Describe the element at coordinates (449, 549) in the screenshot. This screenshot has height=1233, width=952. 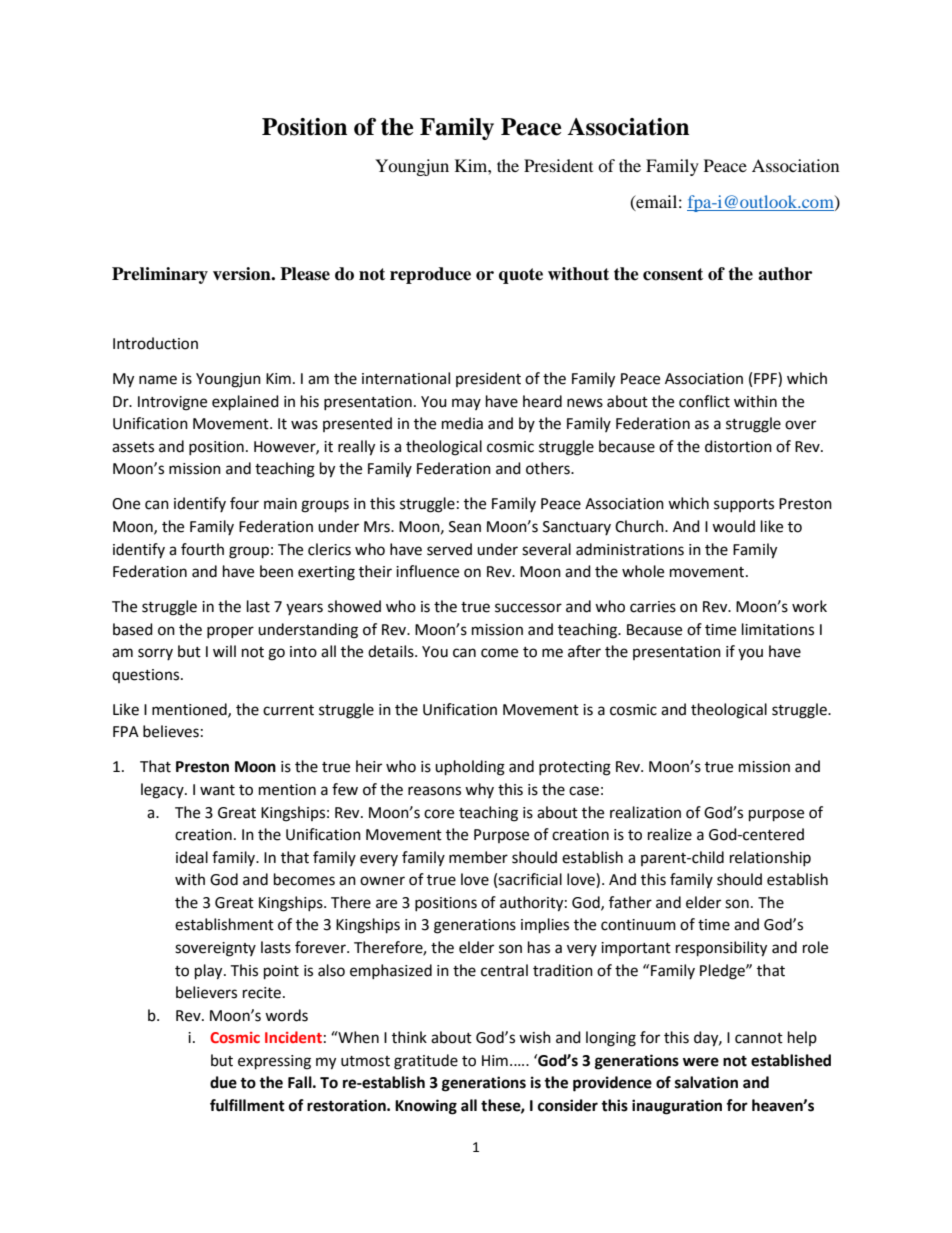
I see `served` at that location.
